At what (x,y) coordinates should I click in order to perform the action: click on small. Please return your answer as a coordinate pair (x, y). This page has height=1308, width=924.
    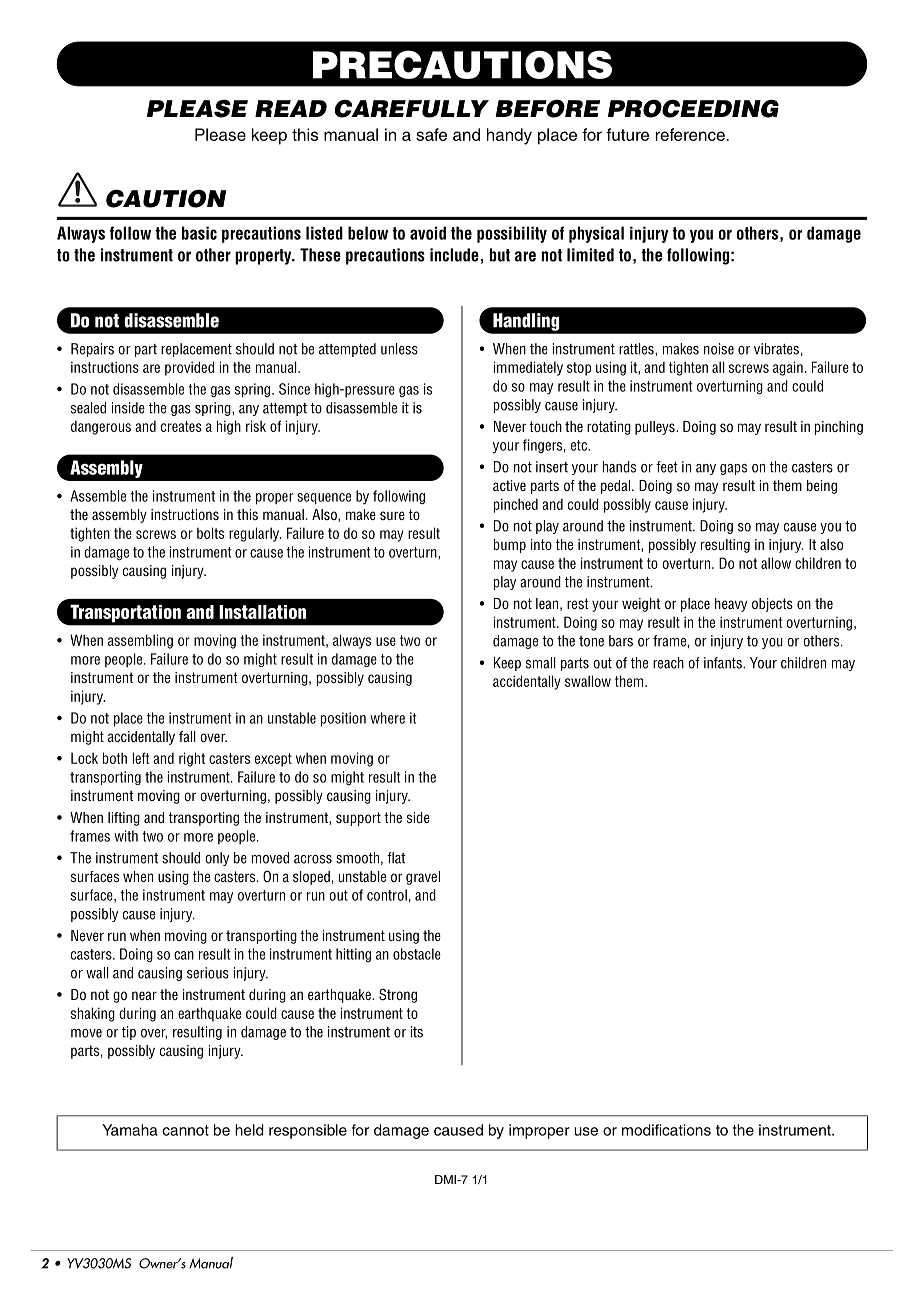
    Looking at the image, I should click on (541, 663).
